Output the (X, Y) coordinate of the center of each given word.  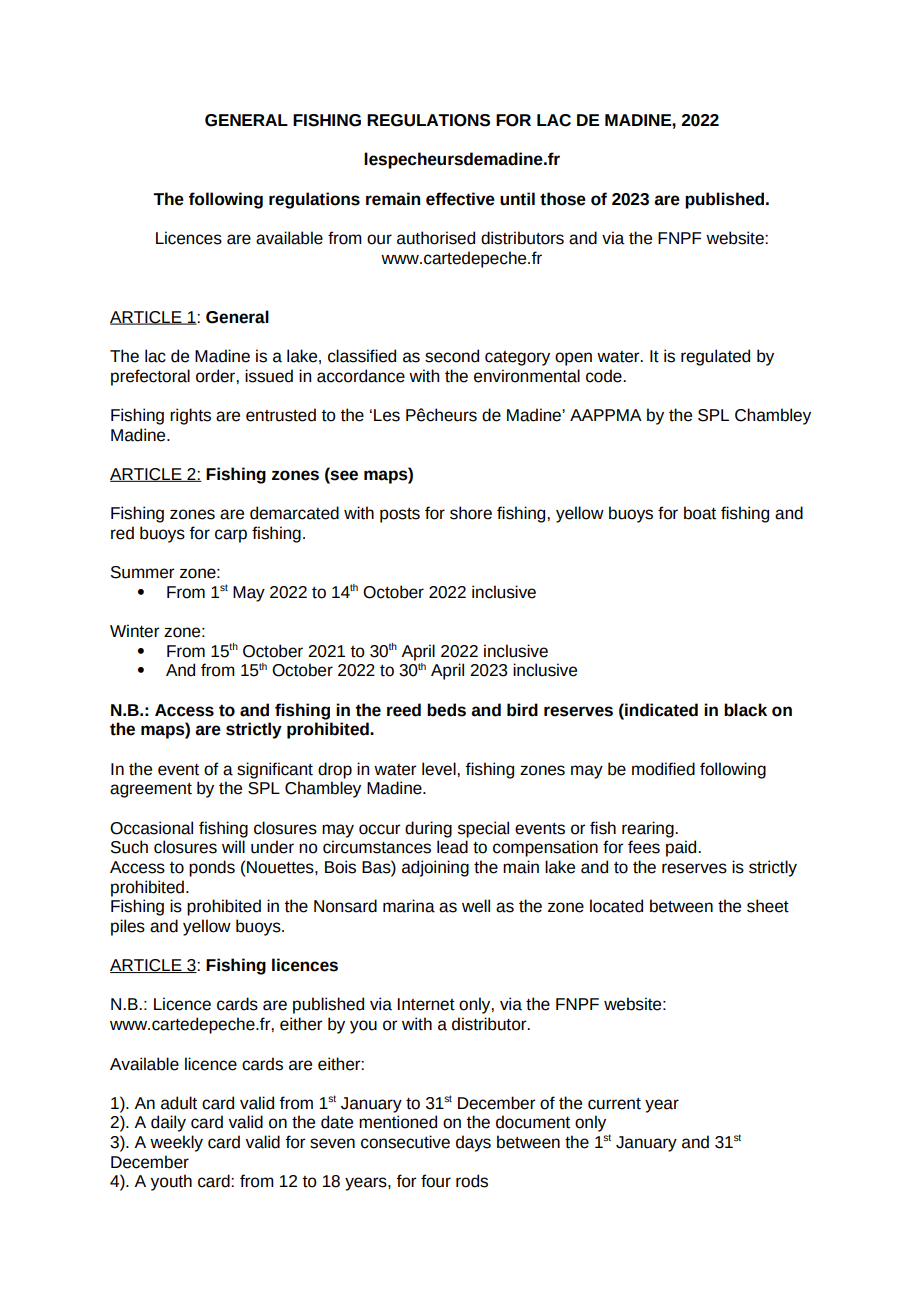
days (473, 1143)
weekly (176, 1143)
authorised (436, 238)
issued (269, 376)
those (563, 199)
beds (446, 710)
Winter (134, 631)
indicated (660, 710)
